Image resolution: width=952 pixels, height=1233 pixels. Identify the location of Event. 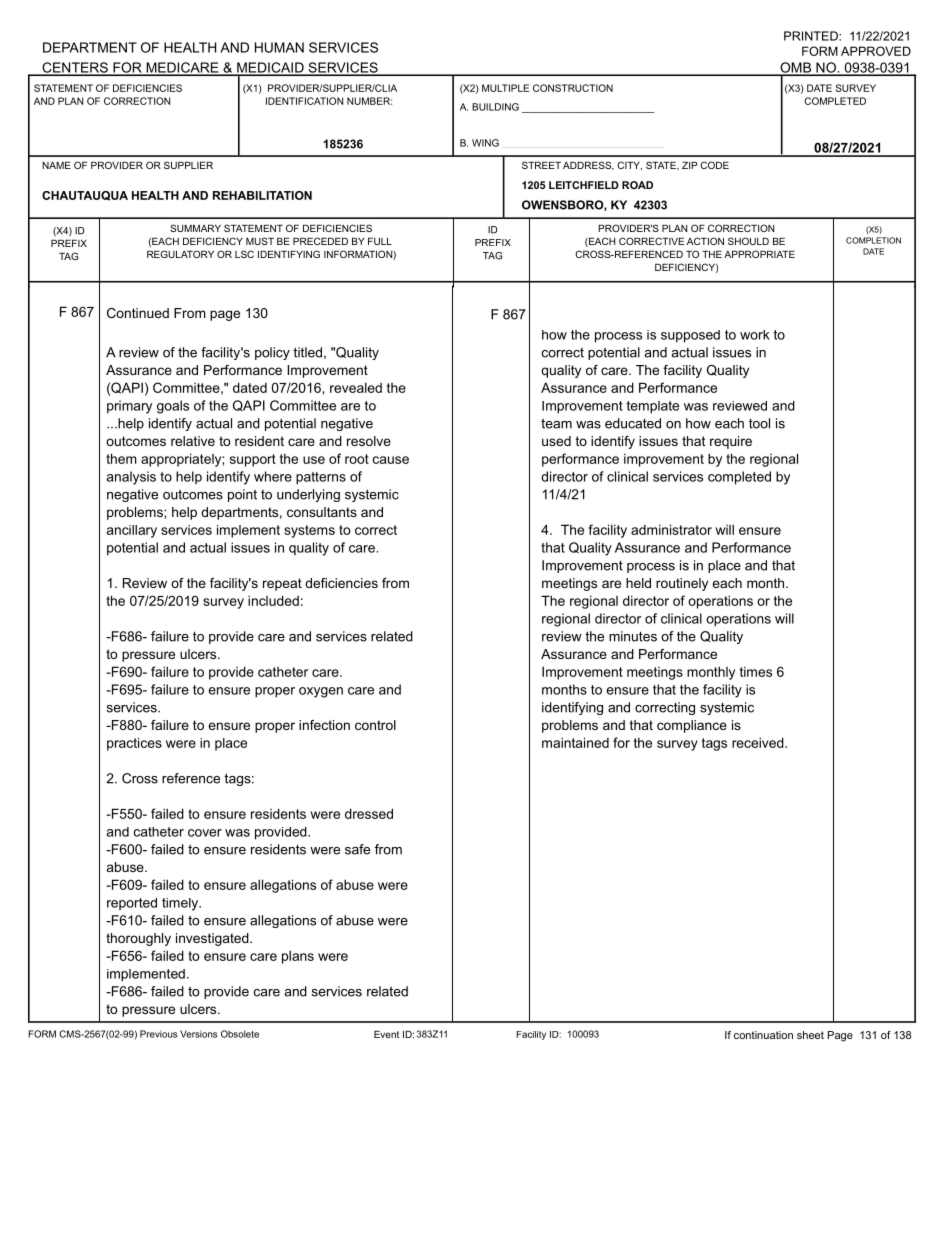
(386, 1034).
